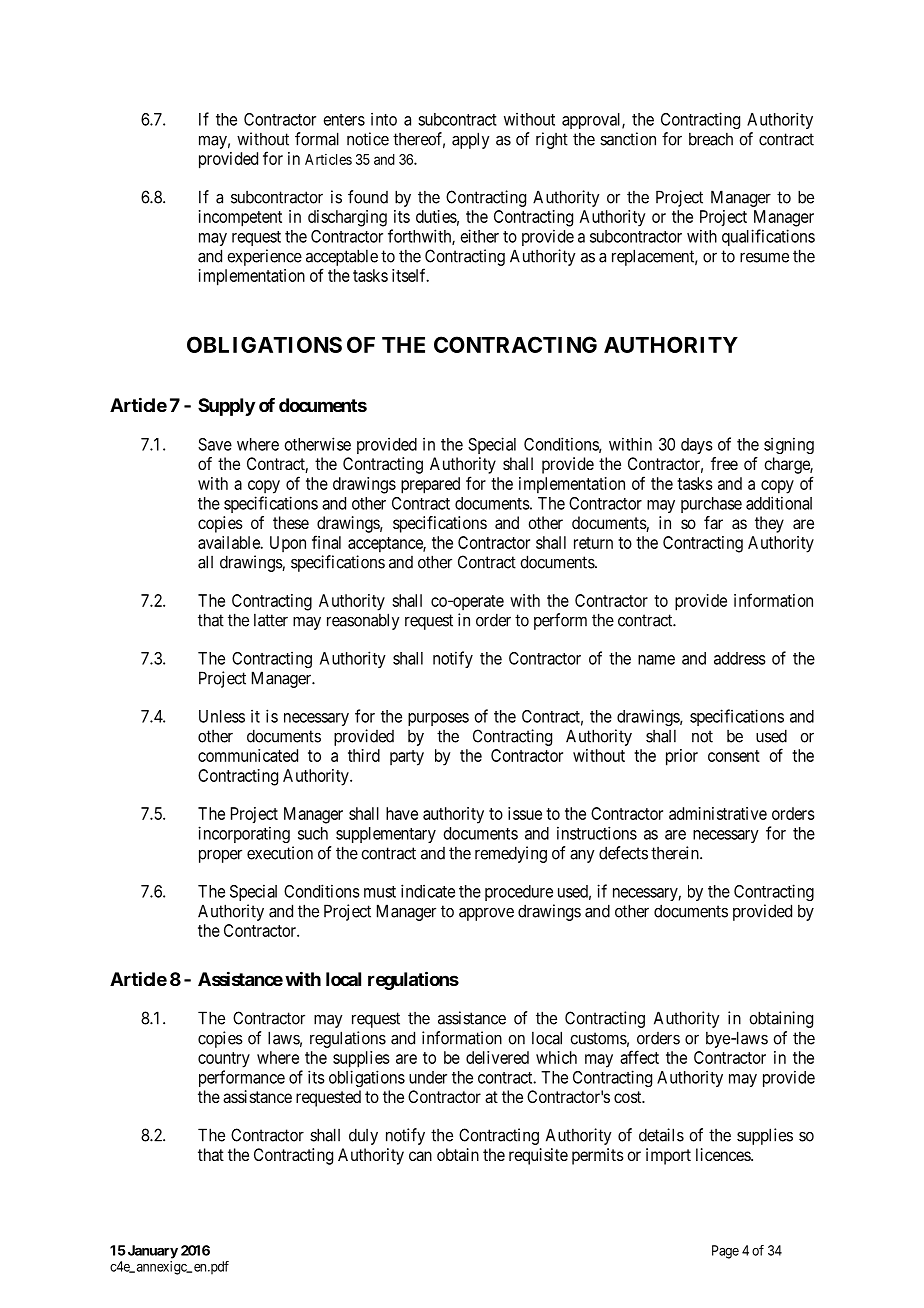 This page has width=924, height=1308. What do you see at coordinates (725, 1252) in the page?
I see `Page` at bounding box center [725, 1252].
